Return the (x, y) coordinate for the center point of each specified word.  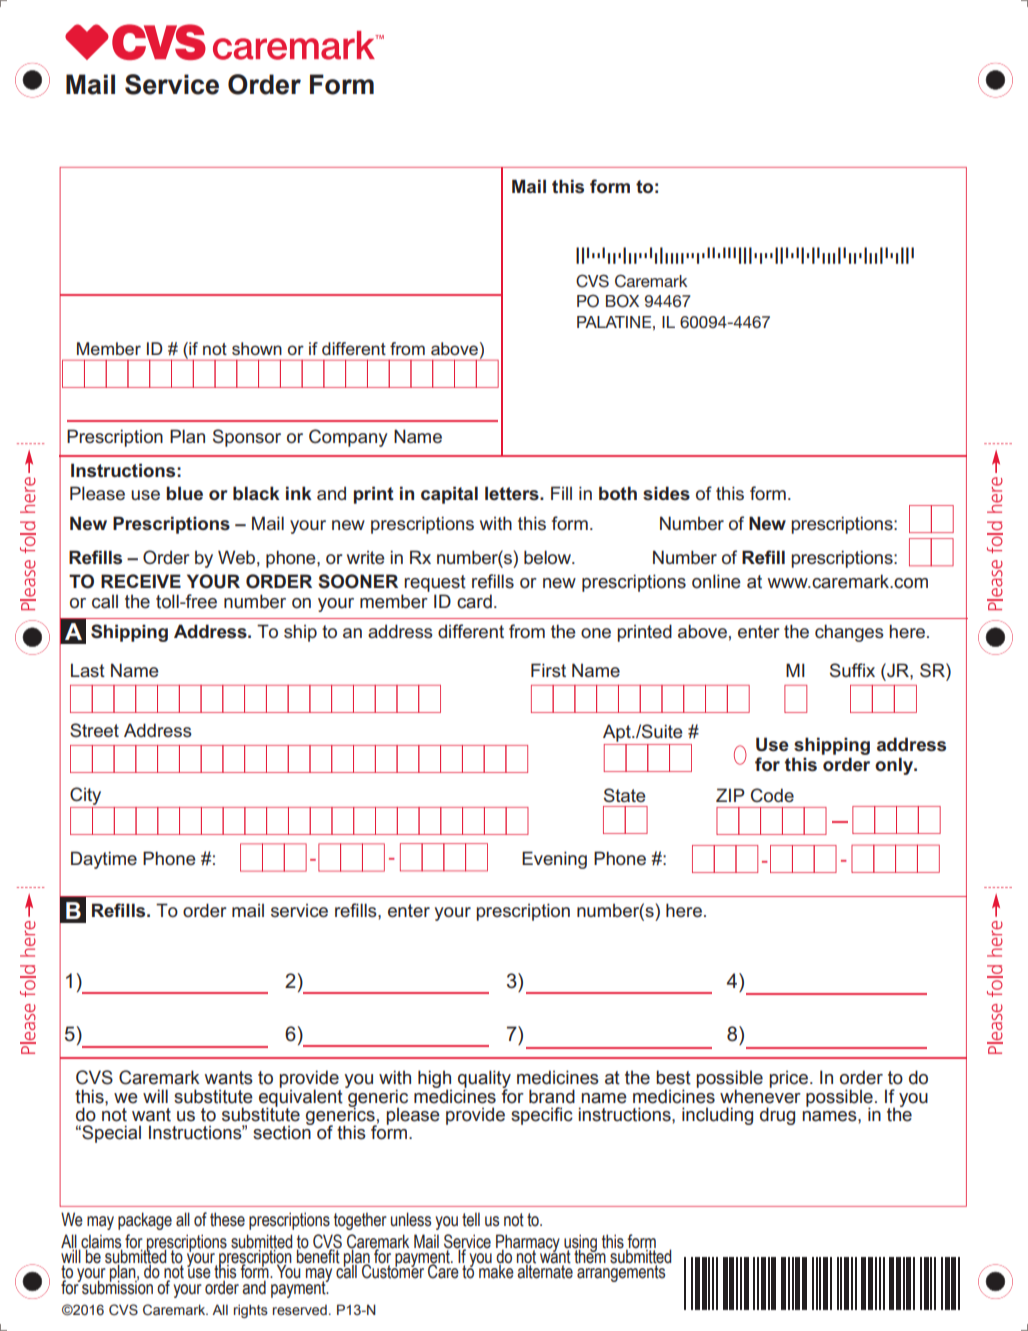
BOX (622, 301)
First (548, 670)
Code (772, 795)
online (716, 581)
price (788, 1079)
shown (257, 348)
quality (484, 1080)
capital (449, 495)
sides (666, 493)
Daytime (104, 860)
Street (94, 730)
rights (251, 1311)
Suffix (852, 670)
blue (184, 493)
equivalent (301, 1098)
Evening (554, 860)
